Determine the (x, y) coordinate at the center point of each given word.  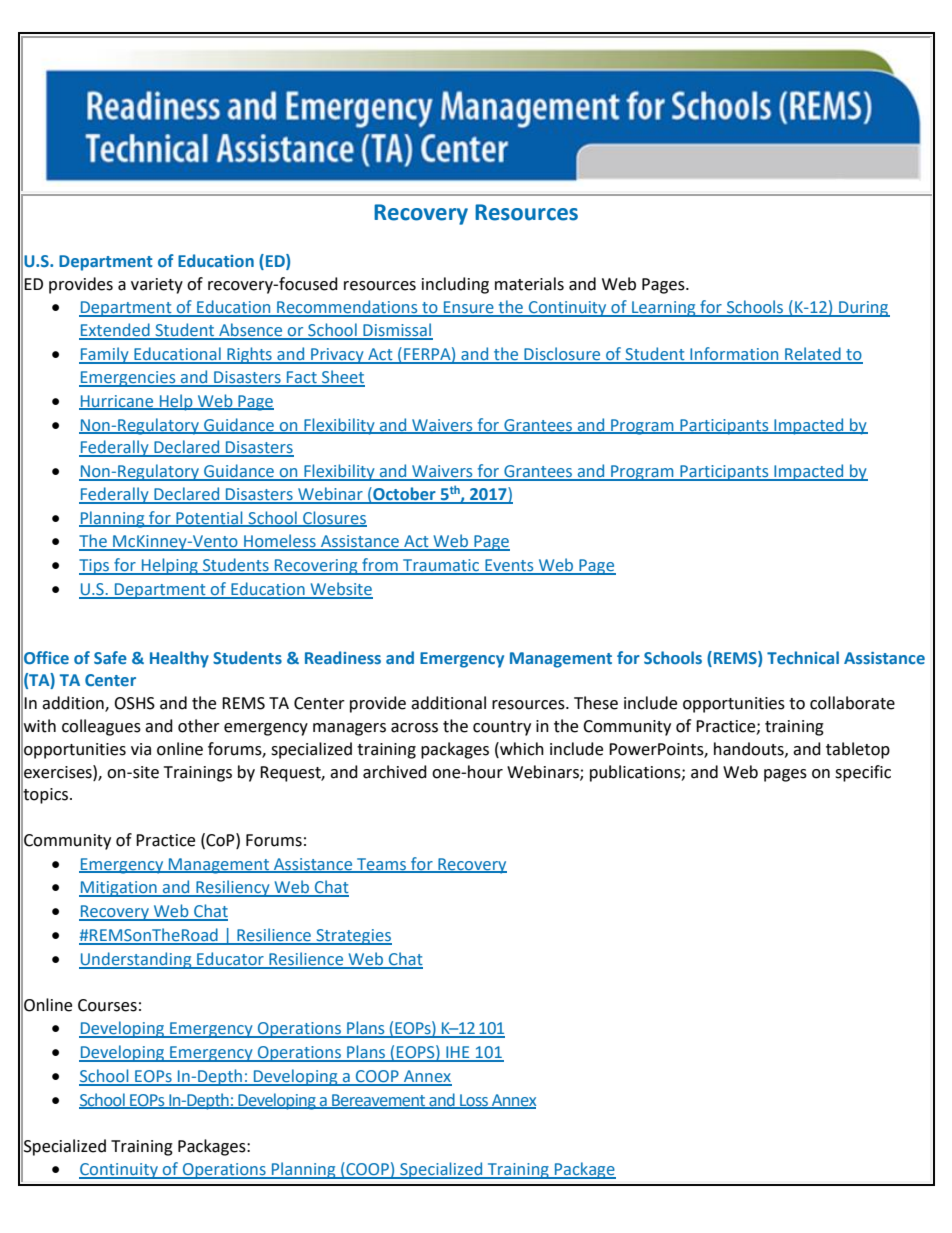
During (863, 309)
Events (509, 566)
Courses (107, 1005)
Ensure (469, 308)
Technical (803, 657)
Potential (209, 518)
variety (157, 286)
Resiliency (233, 888)
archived (395, 772)
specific (863, 773)
